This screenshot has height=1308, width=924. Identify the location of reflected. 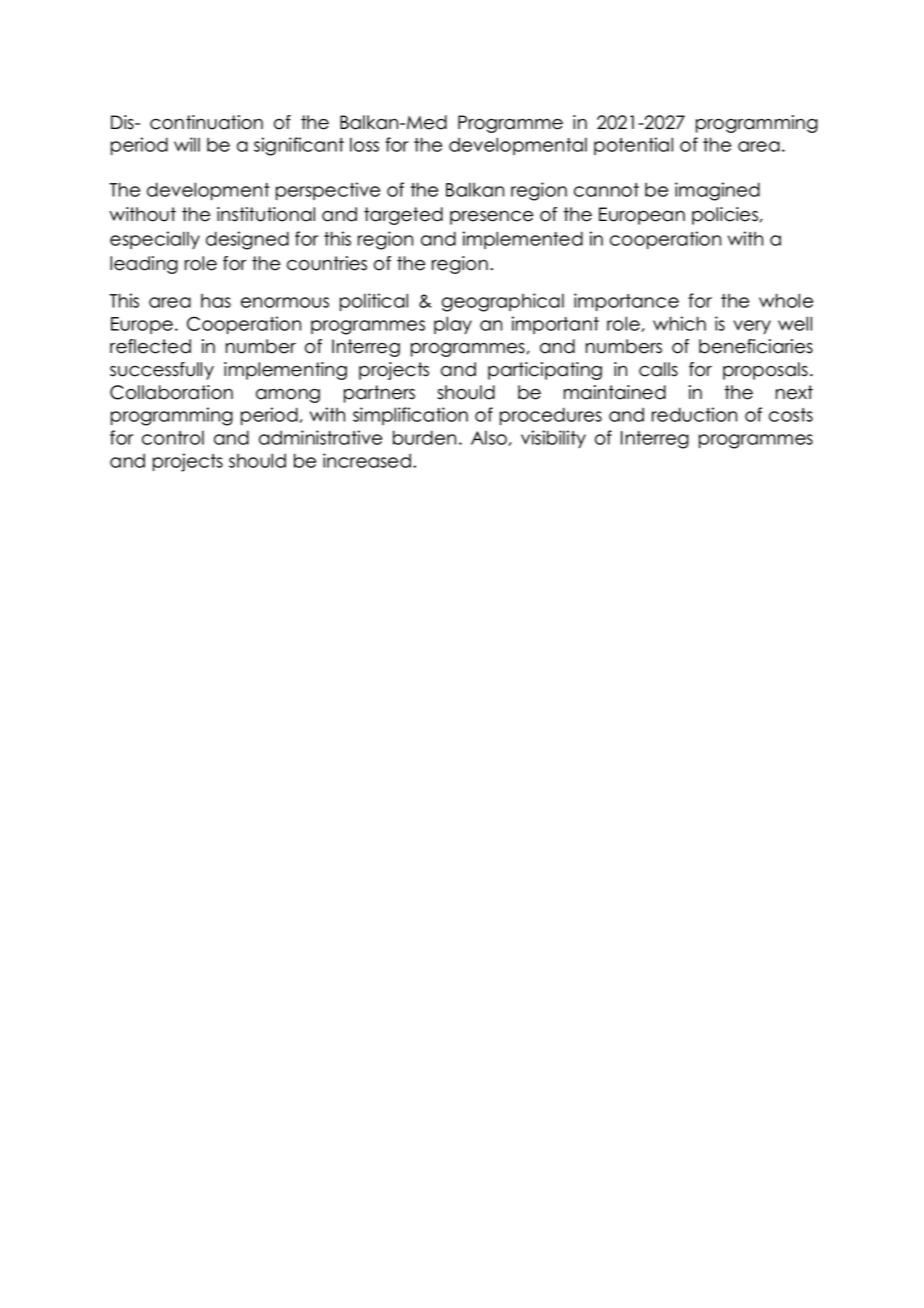
(150, 346).
